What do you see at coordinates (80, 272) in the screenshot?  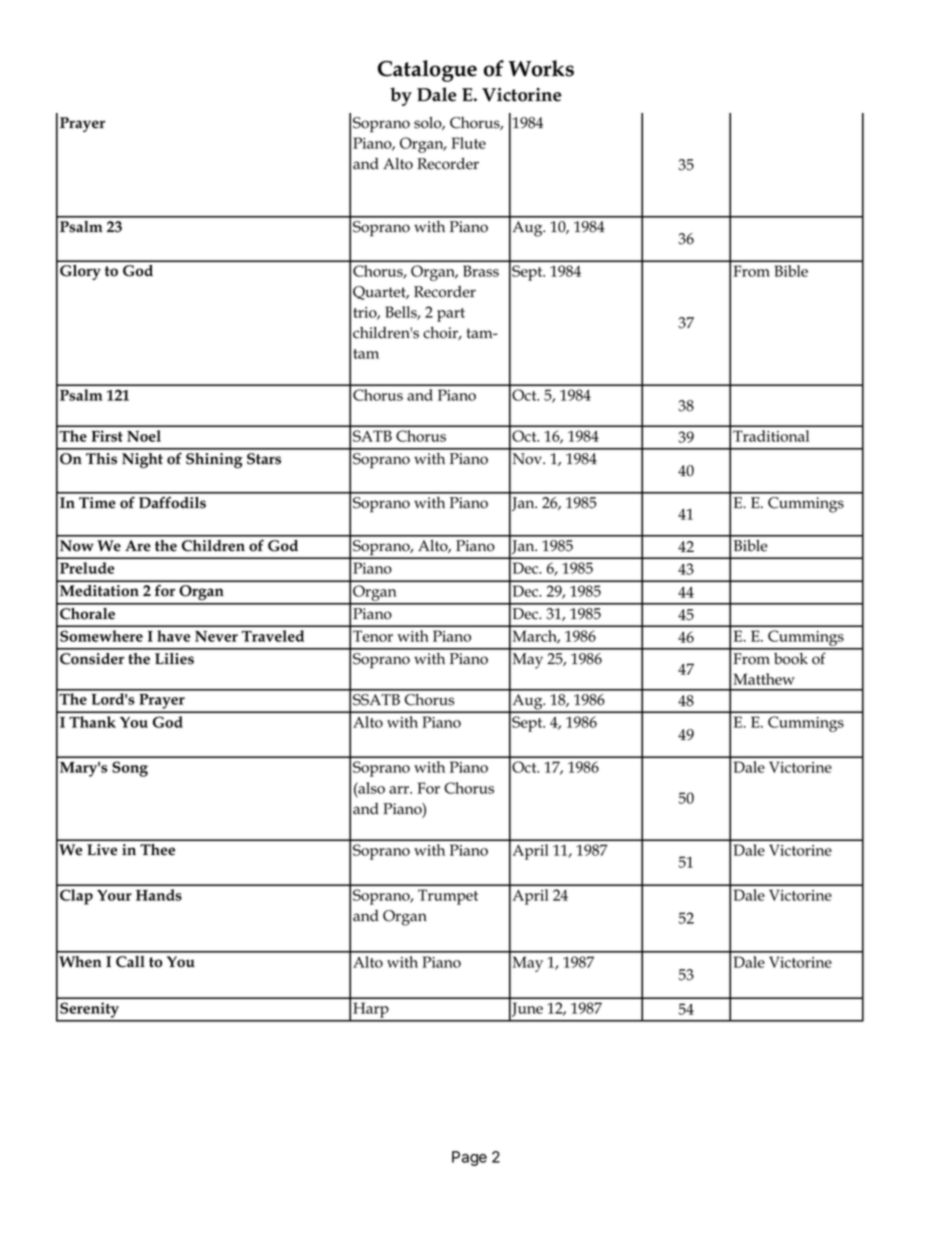 I see `Glory` at bounding box center [80, 272].
